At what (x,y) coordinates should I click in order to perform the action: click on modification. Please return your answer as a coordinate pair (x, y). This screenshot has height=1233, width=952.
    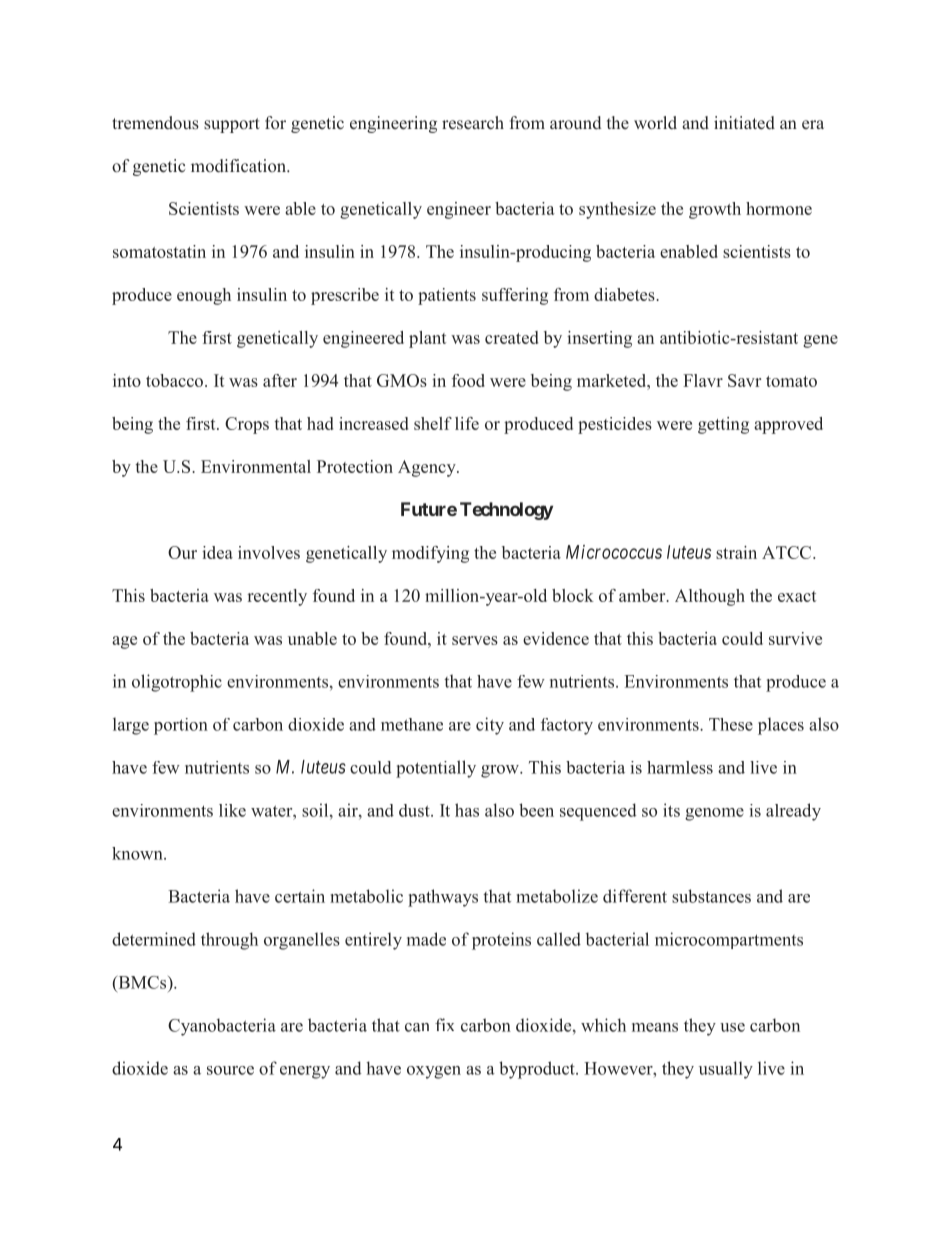
    Looking at the image, I should click on (240, 166).
